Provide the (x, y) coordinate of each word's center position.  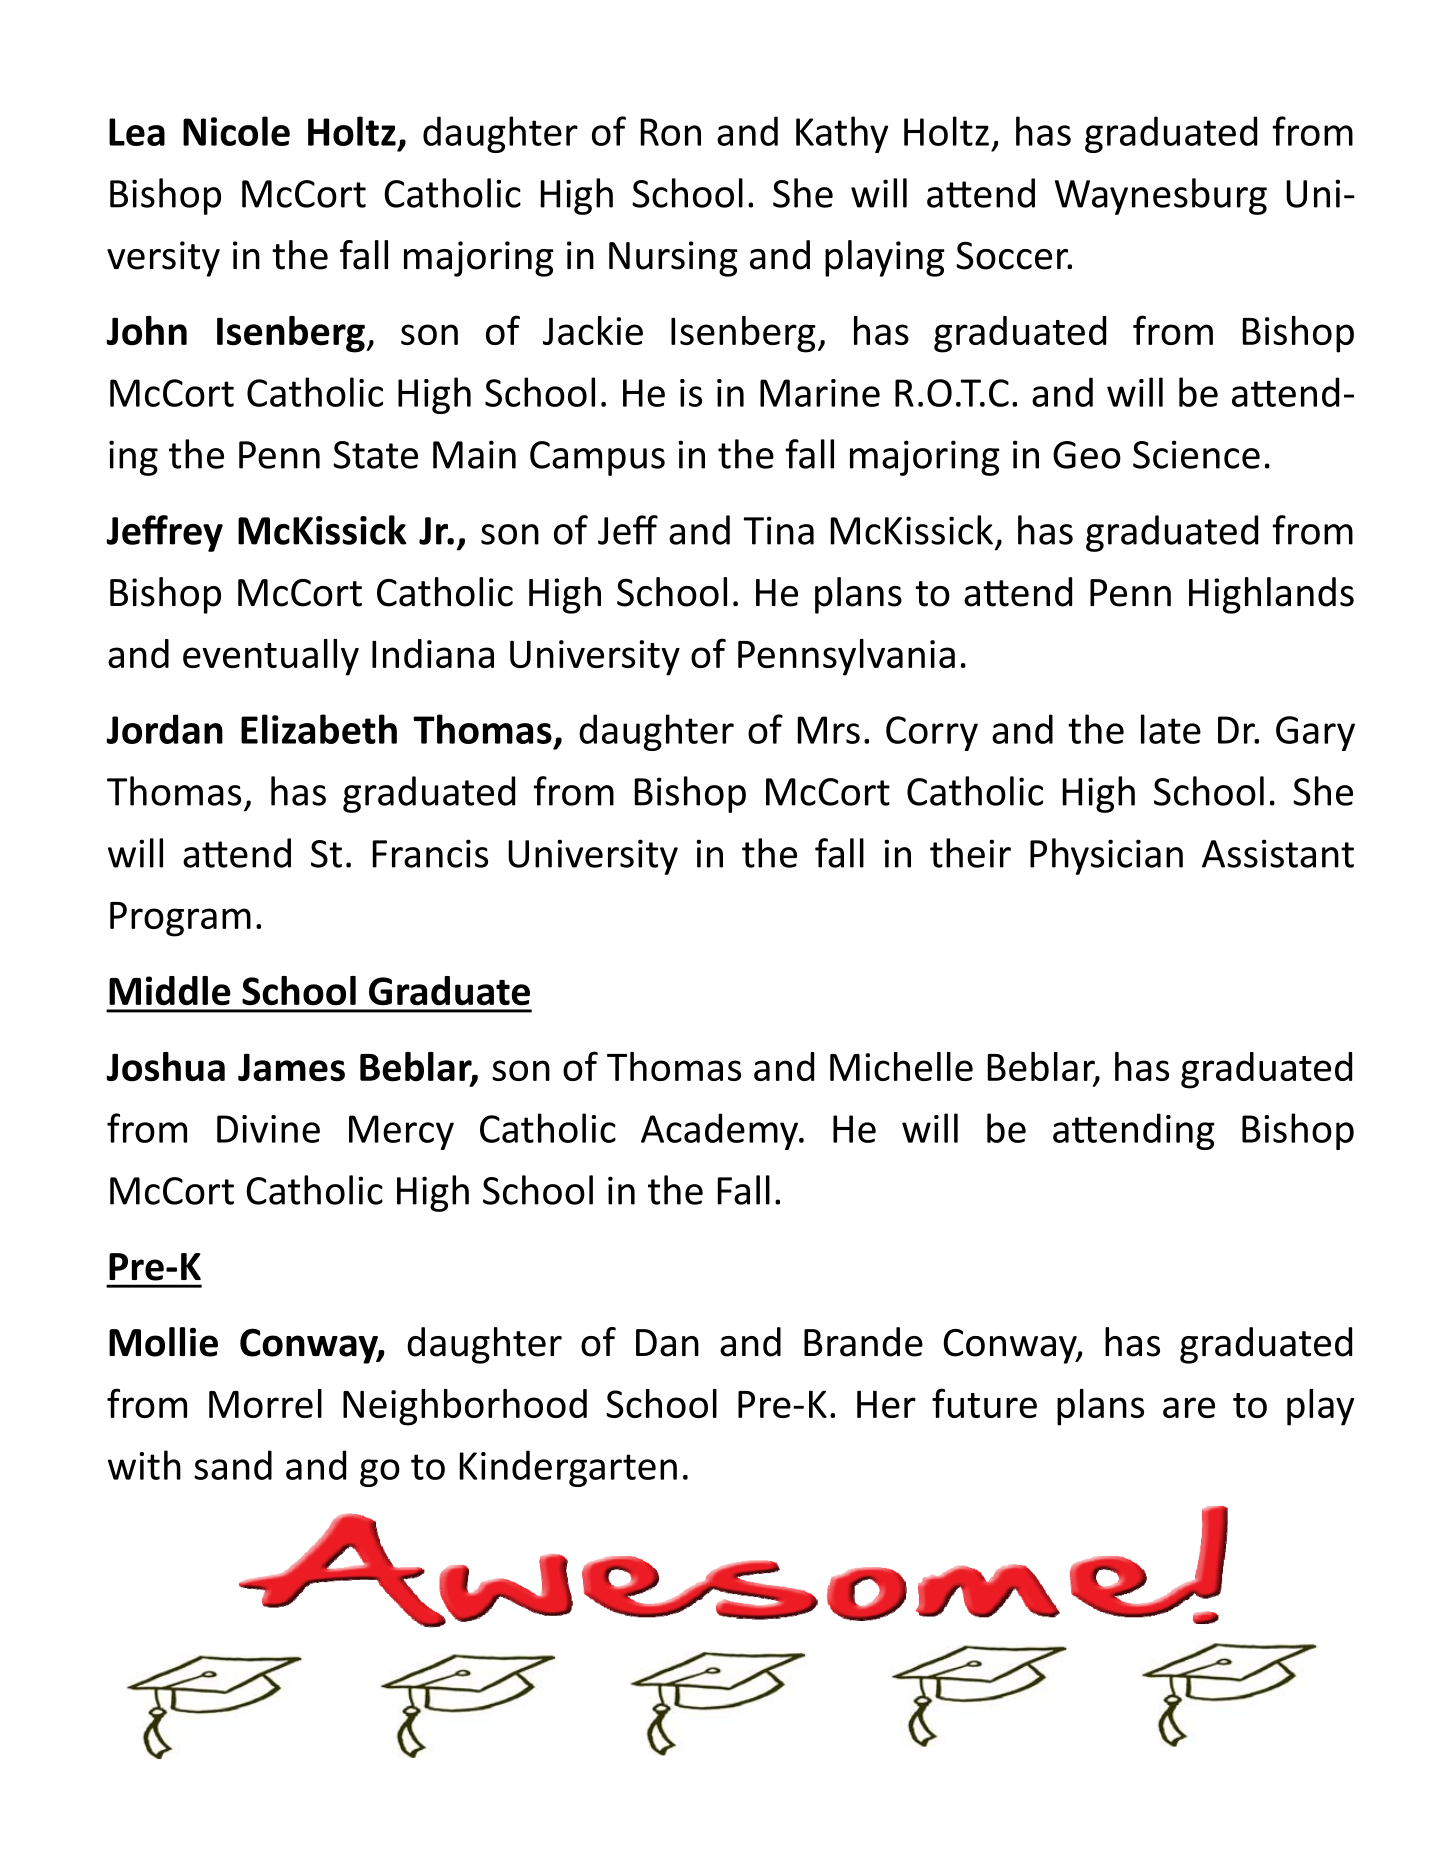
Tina (779, 530)
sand (233, 1465)
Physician (1106, 856)
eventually (271, 657)
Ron (671, 132)
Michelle (901, 1066)
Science (1196, 454)
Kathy (842, 134)
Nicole (236, 131)
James (291, 1067)
